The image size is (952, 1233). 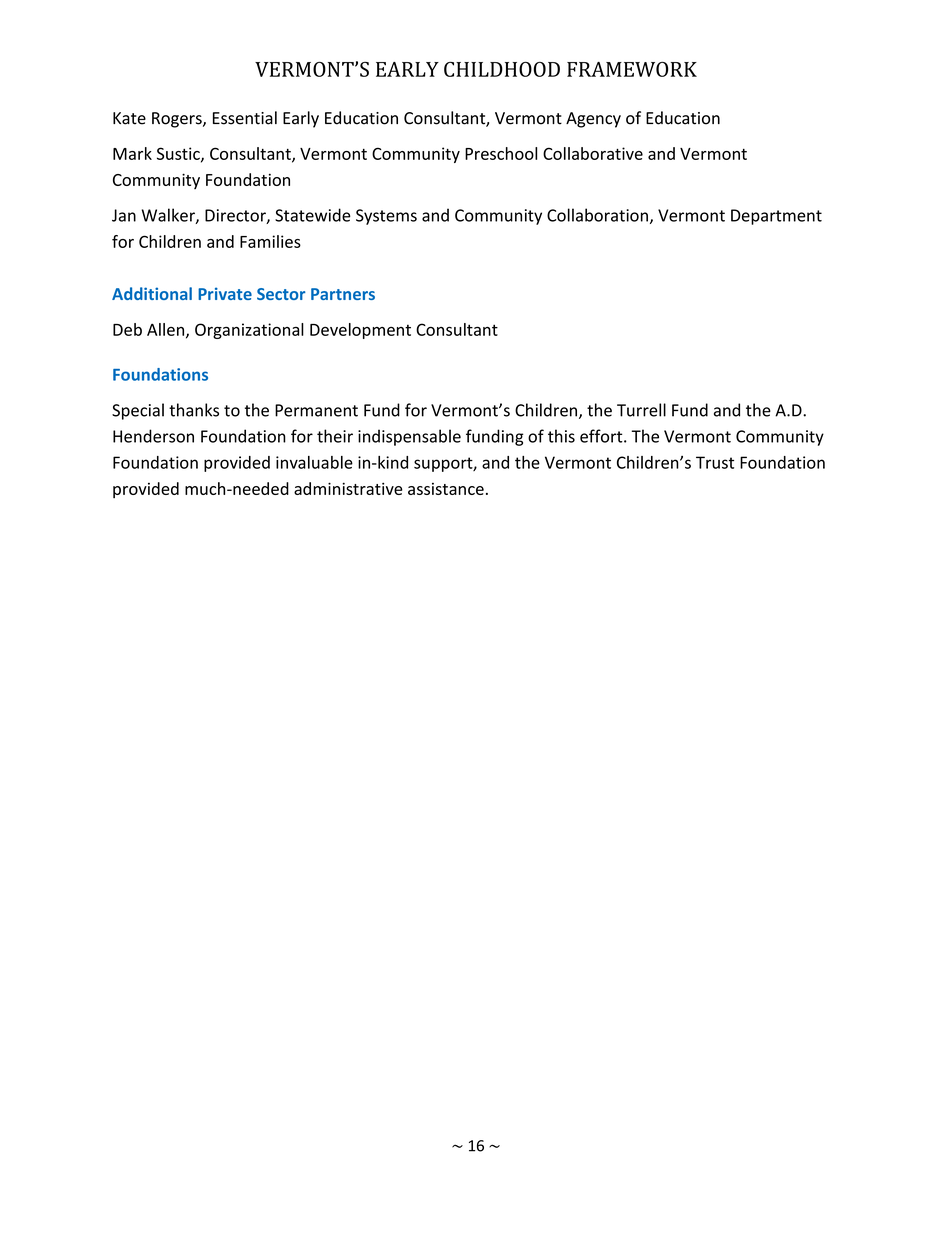 What do you see at coordinates (715, 462) in the document?
I see `Trust` at bounding box center [715, 462].
